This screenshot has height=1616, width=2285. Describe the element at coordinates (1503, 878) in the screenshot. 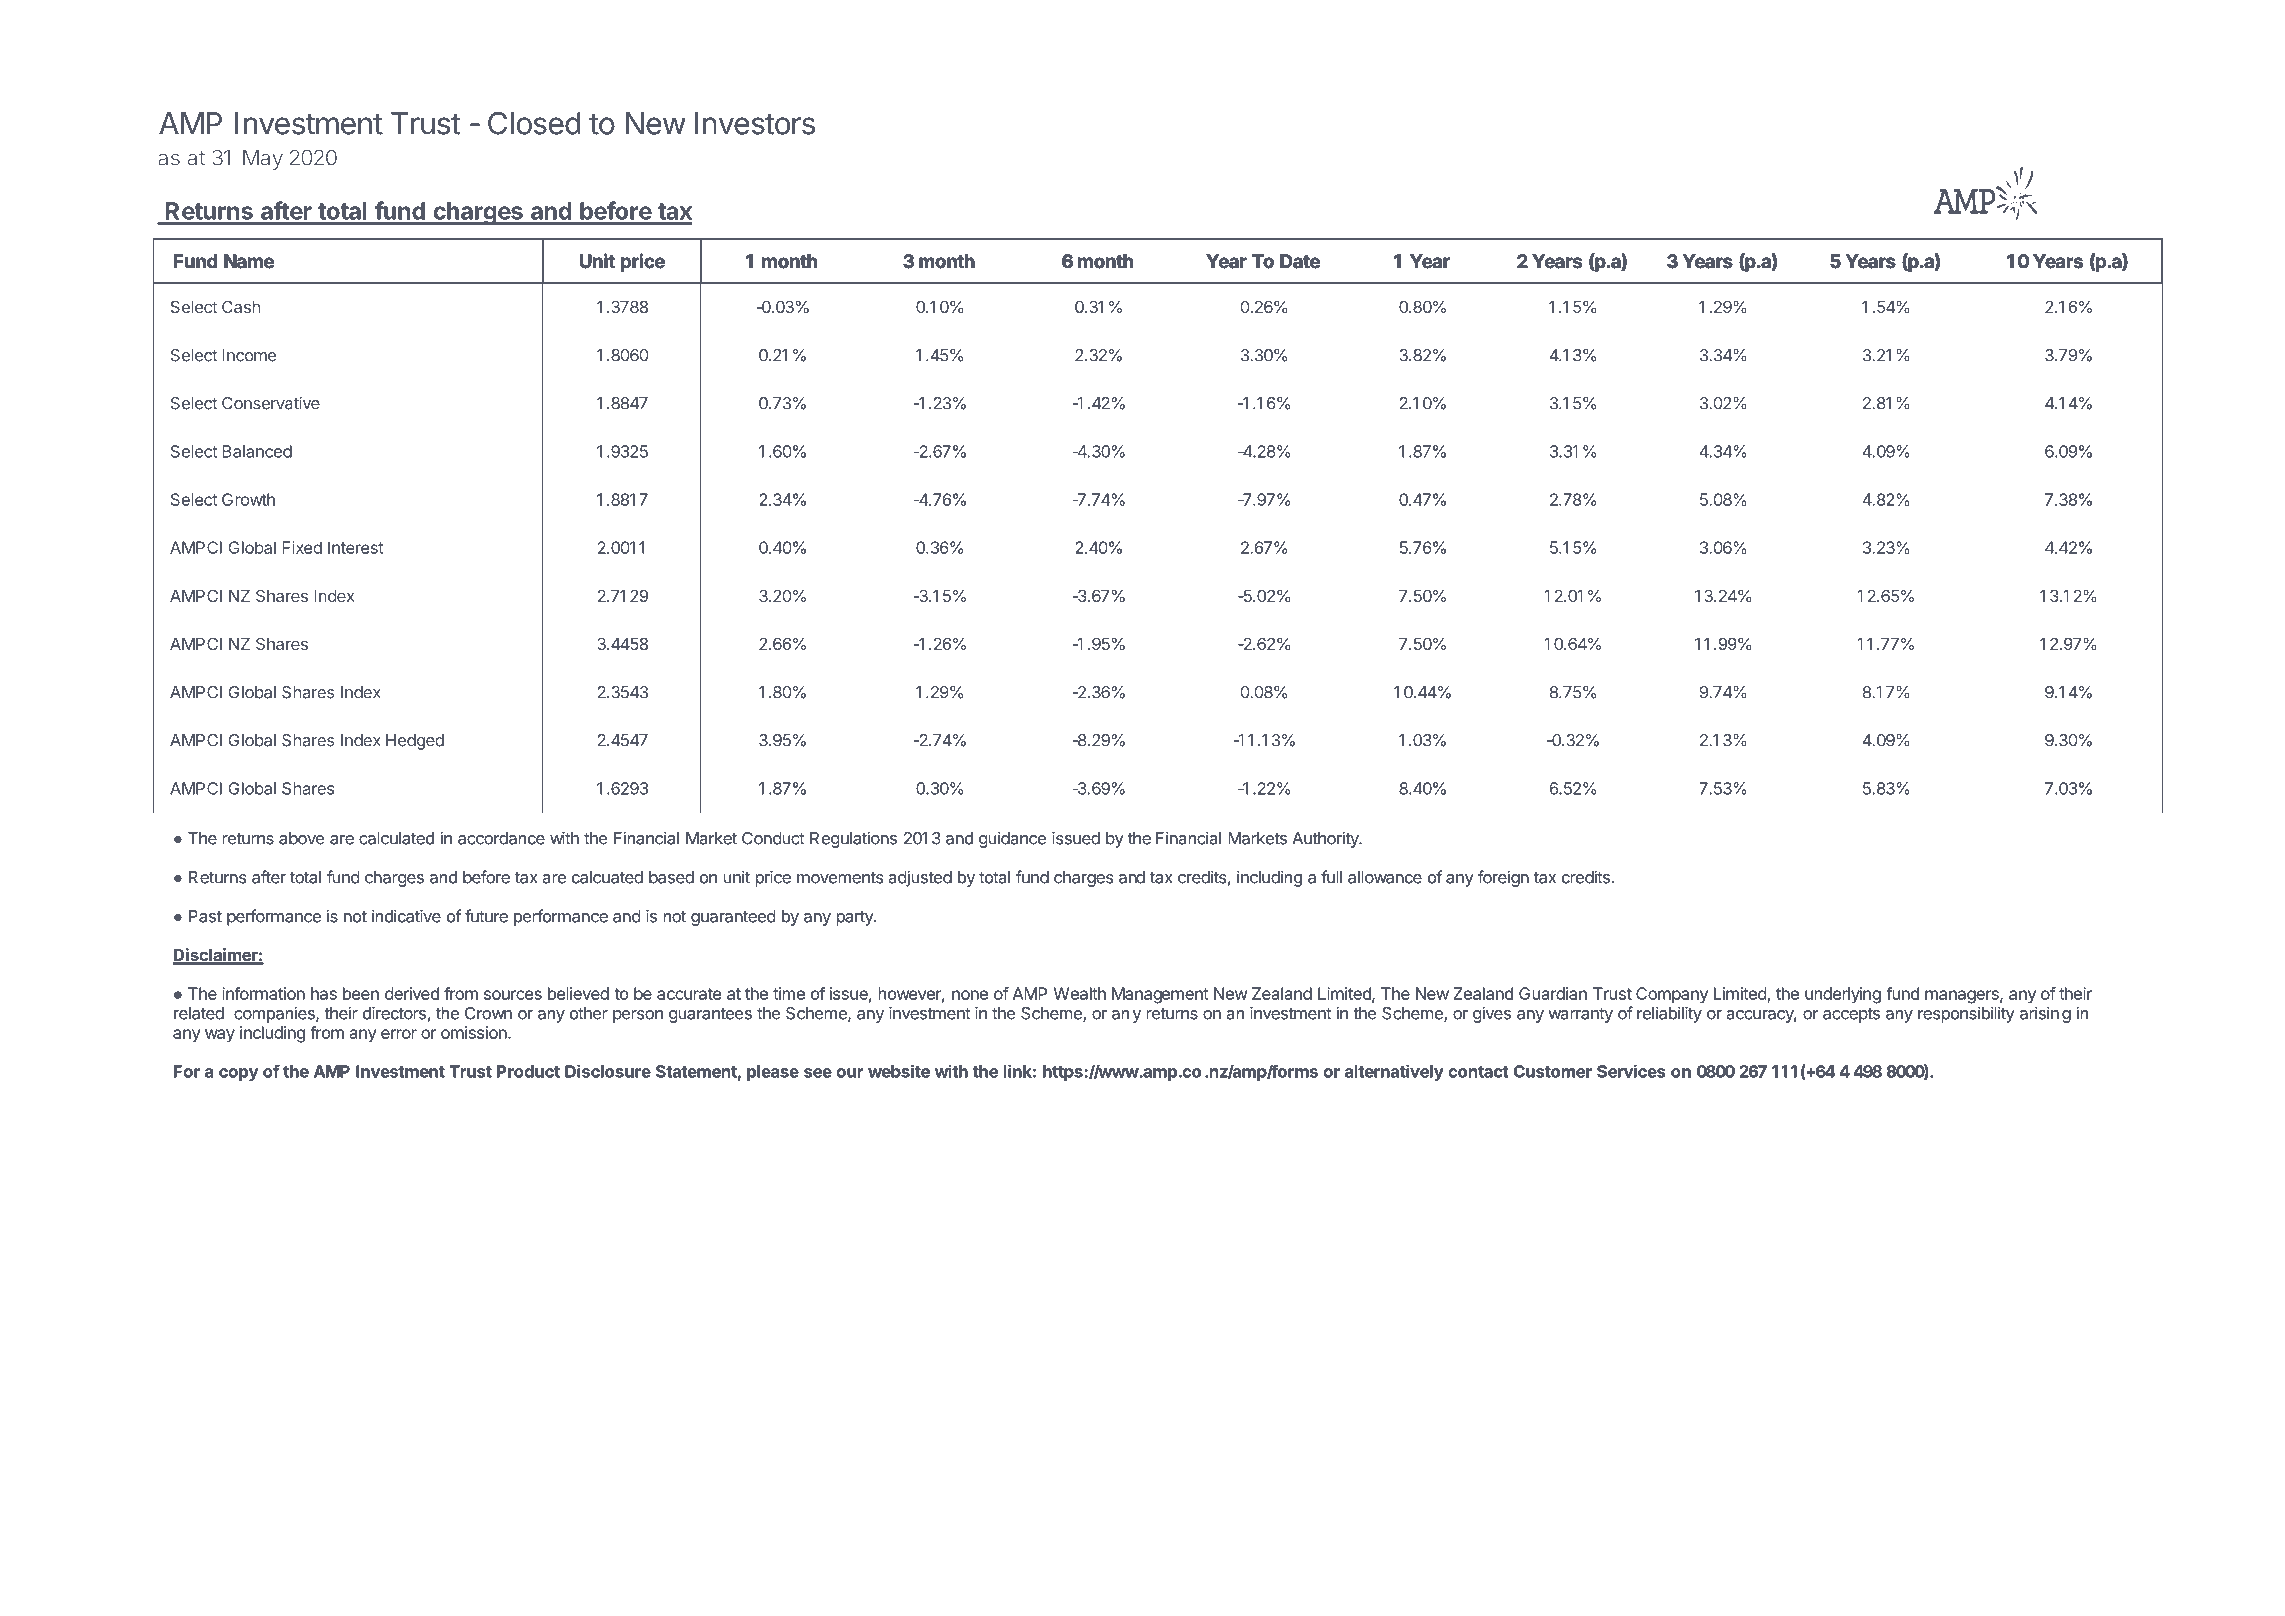

I see `foreign` at that location.
